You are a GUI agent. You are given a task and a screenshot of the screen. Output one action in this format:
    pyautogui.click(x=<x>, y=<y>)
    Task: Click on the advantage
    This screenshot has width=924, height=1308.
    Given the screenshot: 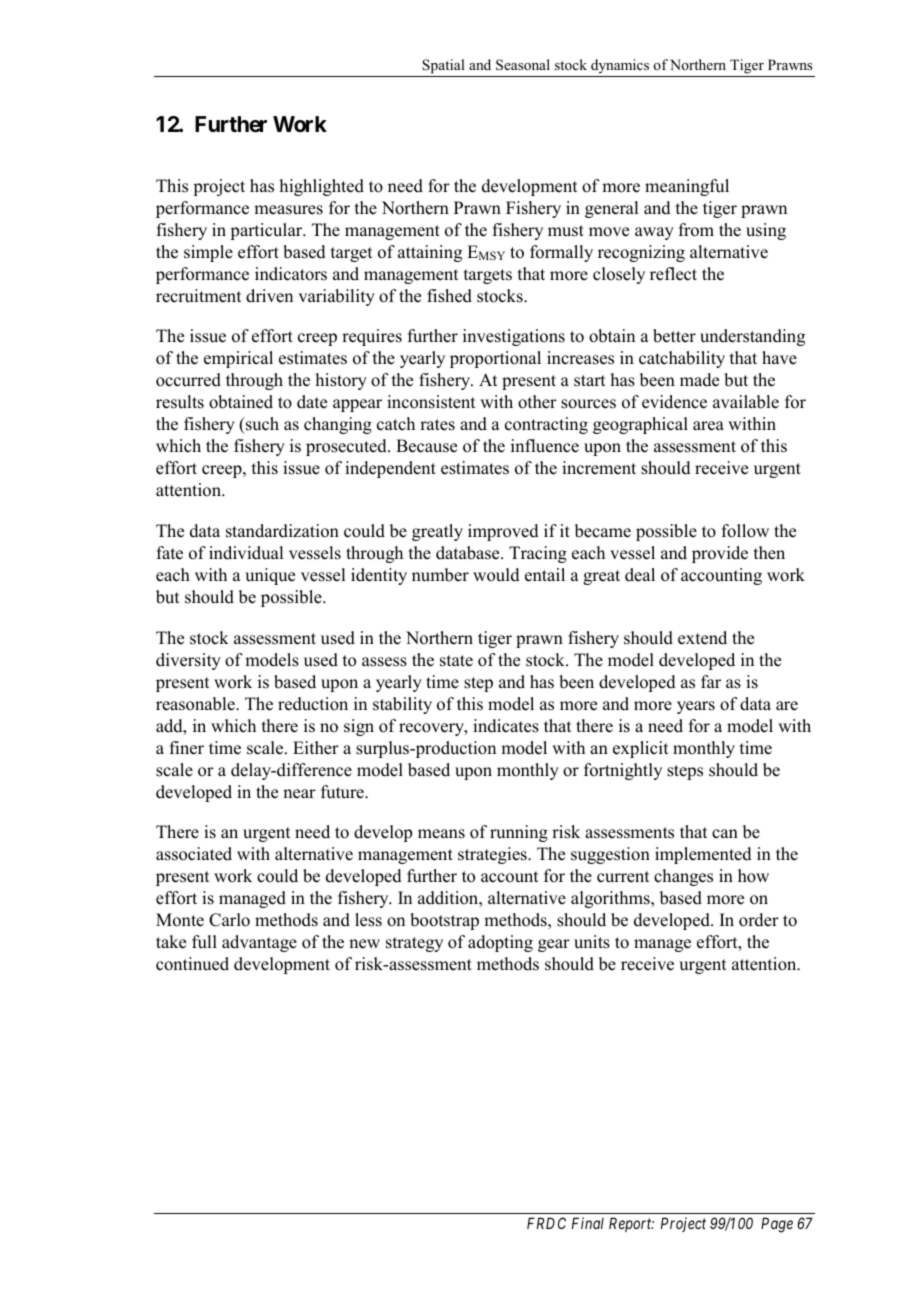 What is the action you would take?
    pyautogui.click(x=259, y=943)
